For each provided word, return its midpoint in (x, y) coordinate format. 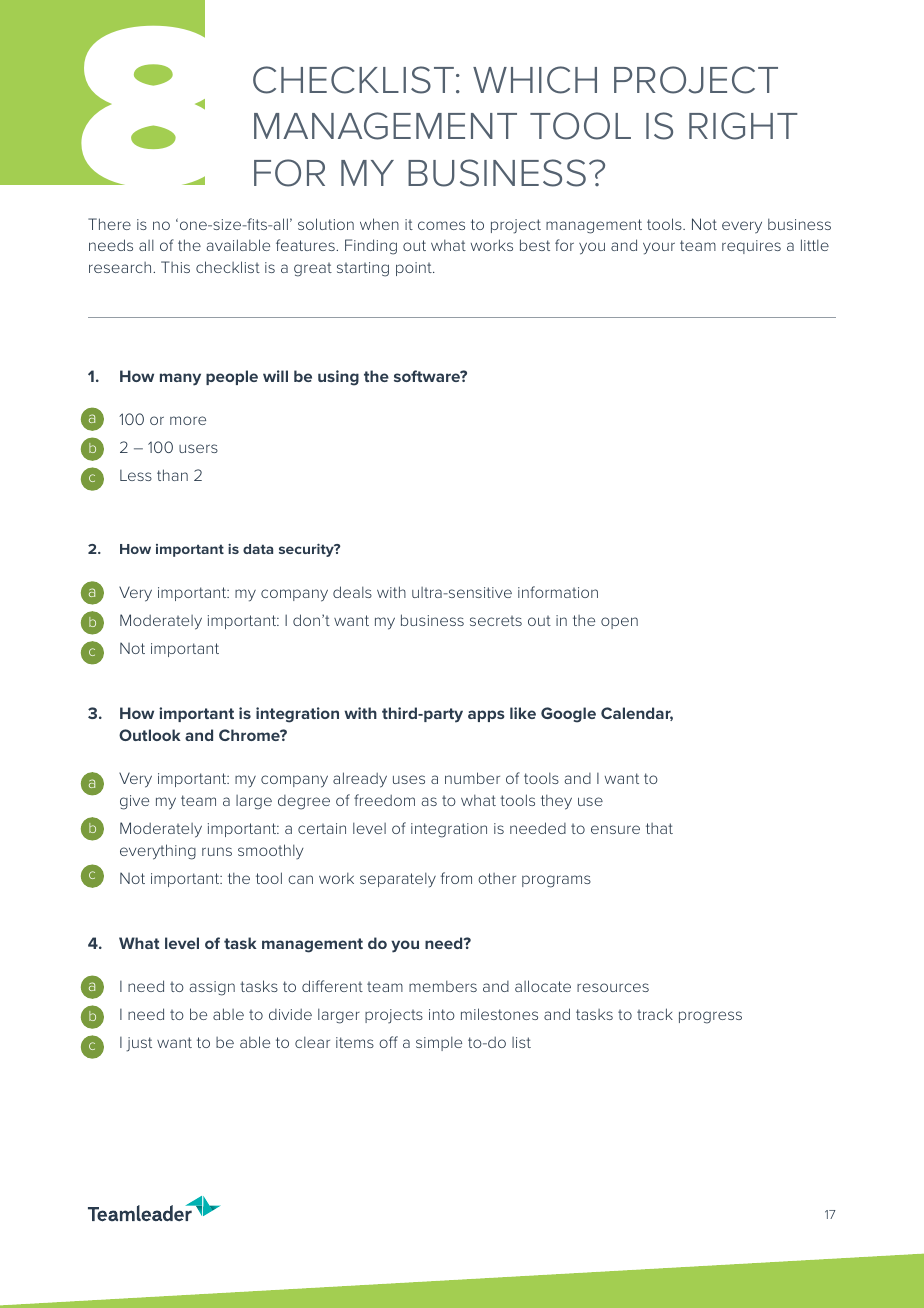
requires (751, 247)
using (338, 378)
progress (710, 1017)
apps (486, 716)
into (442, 1014)
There (109, 224)
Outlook (150, 735)
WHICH (535, 80)
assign (212, 988)
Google (568, 715)
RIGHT (743, 126)
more (188, 420)
